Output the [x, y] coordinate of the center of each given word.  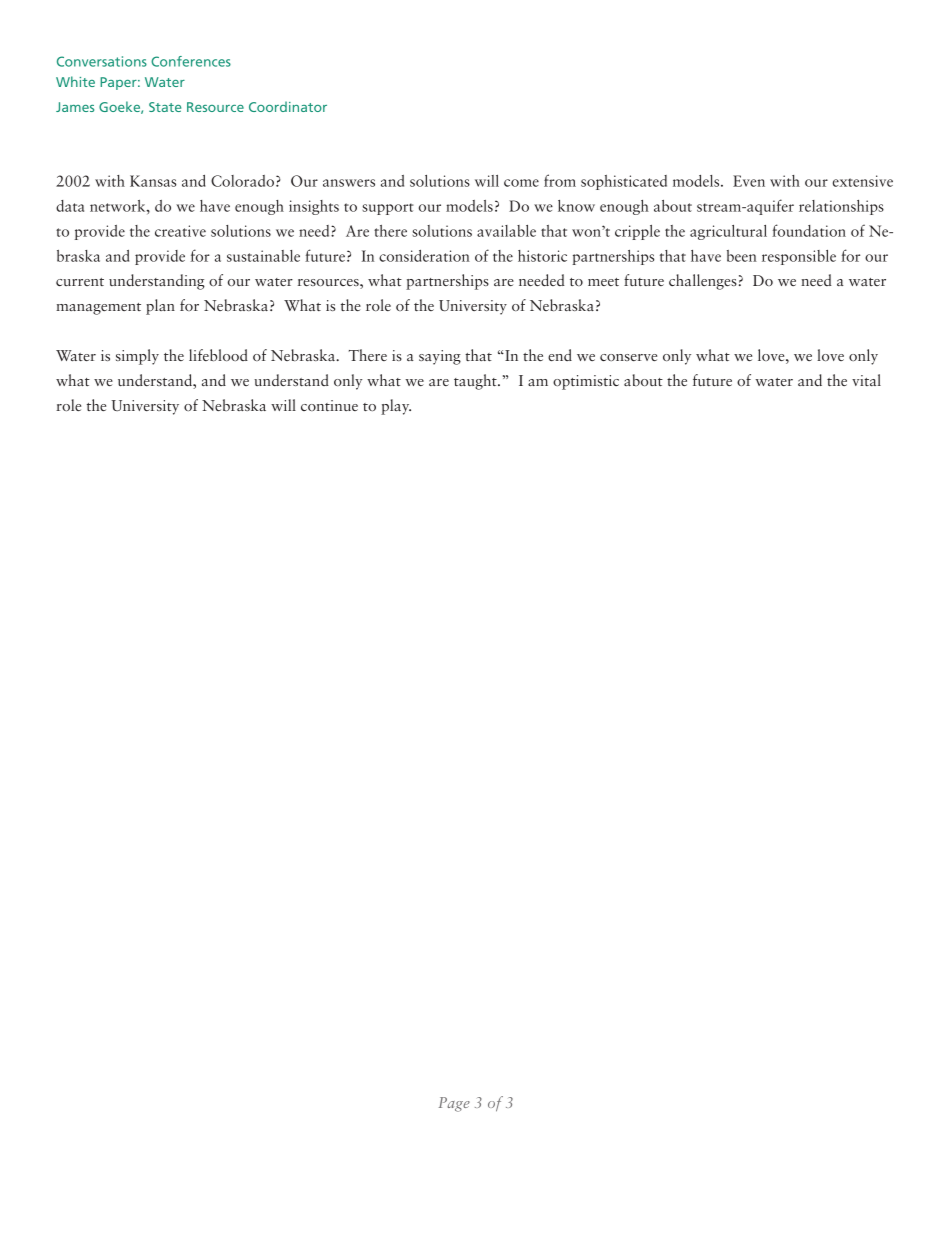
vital [866, 380]
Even [749, 181]
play [396, 407]
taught [476, 382]
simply [137, 357]
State [165, 107]
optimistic [586, 382]
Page [454, 1104]
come [521, 183]
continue [329, 405]
